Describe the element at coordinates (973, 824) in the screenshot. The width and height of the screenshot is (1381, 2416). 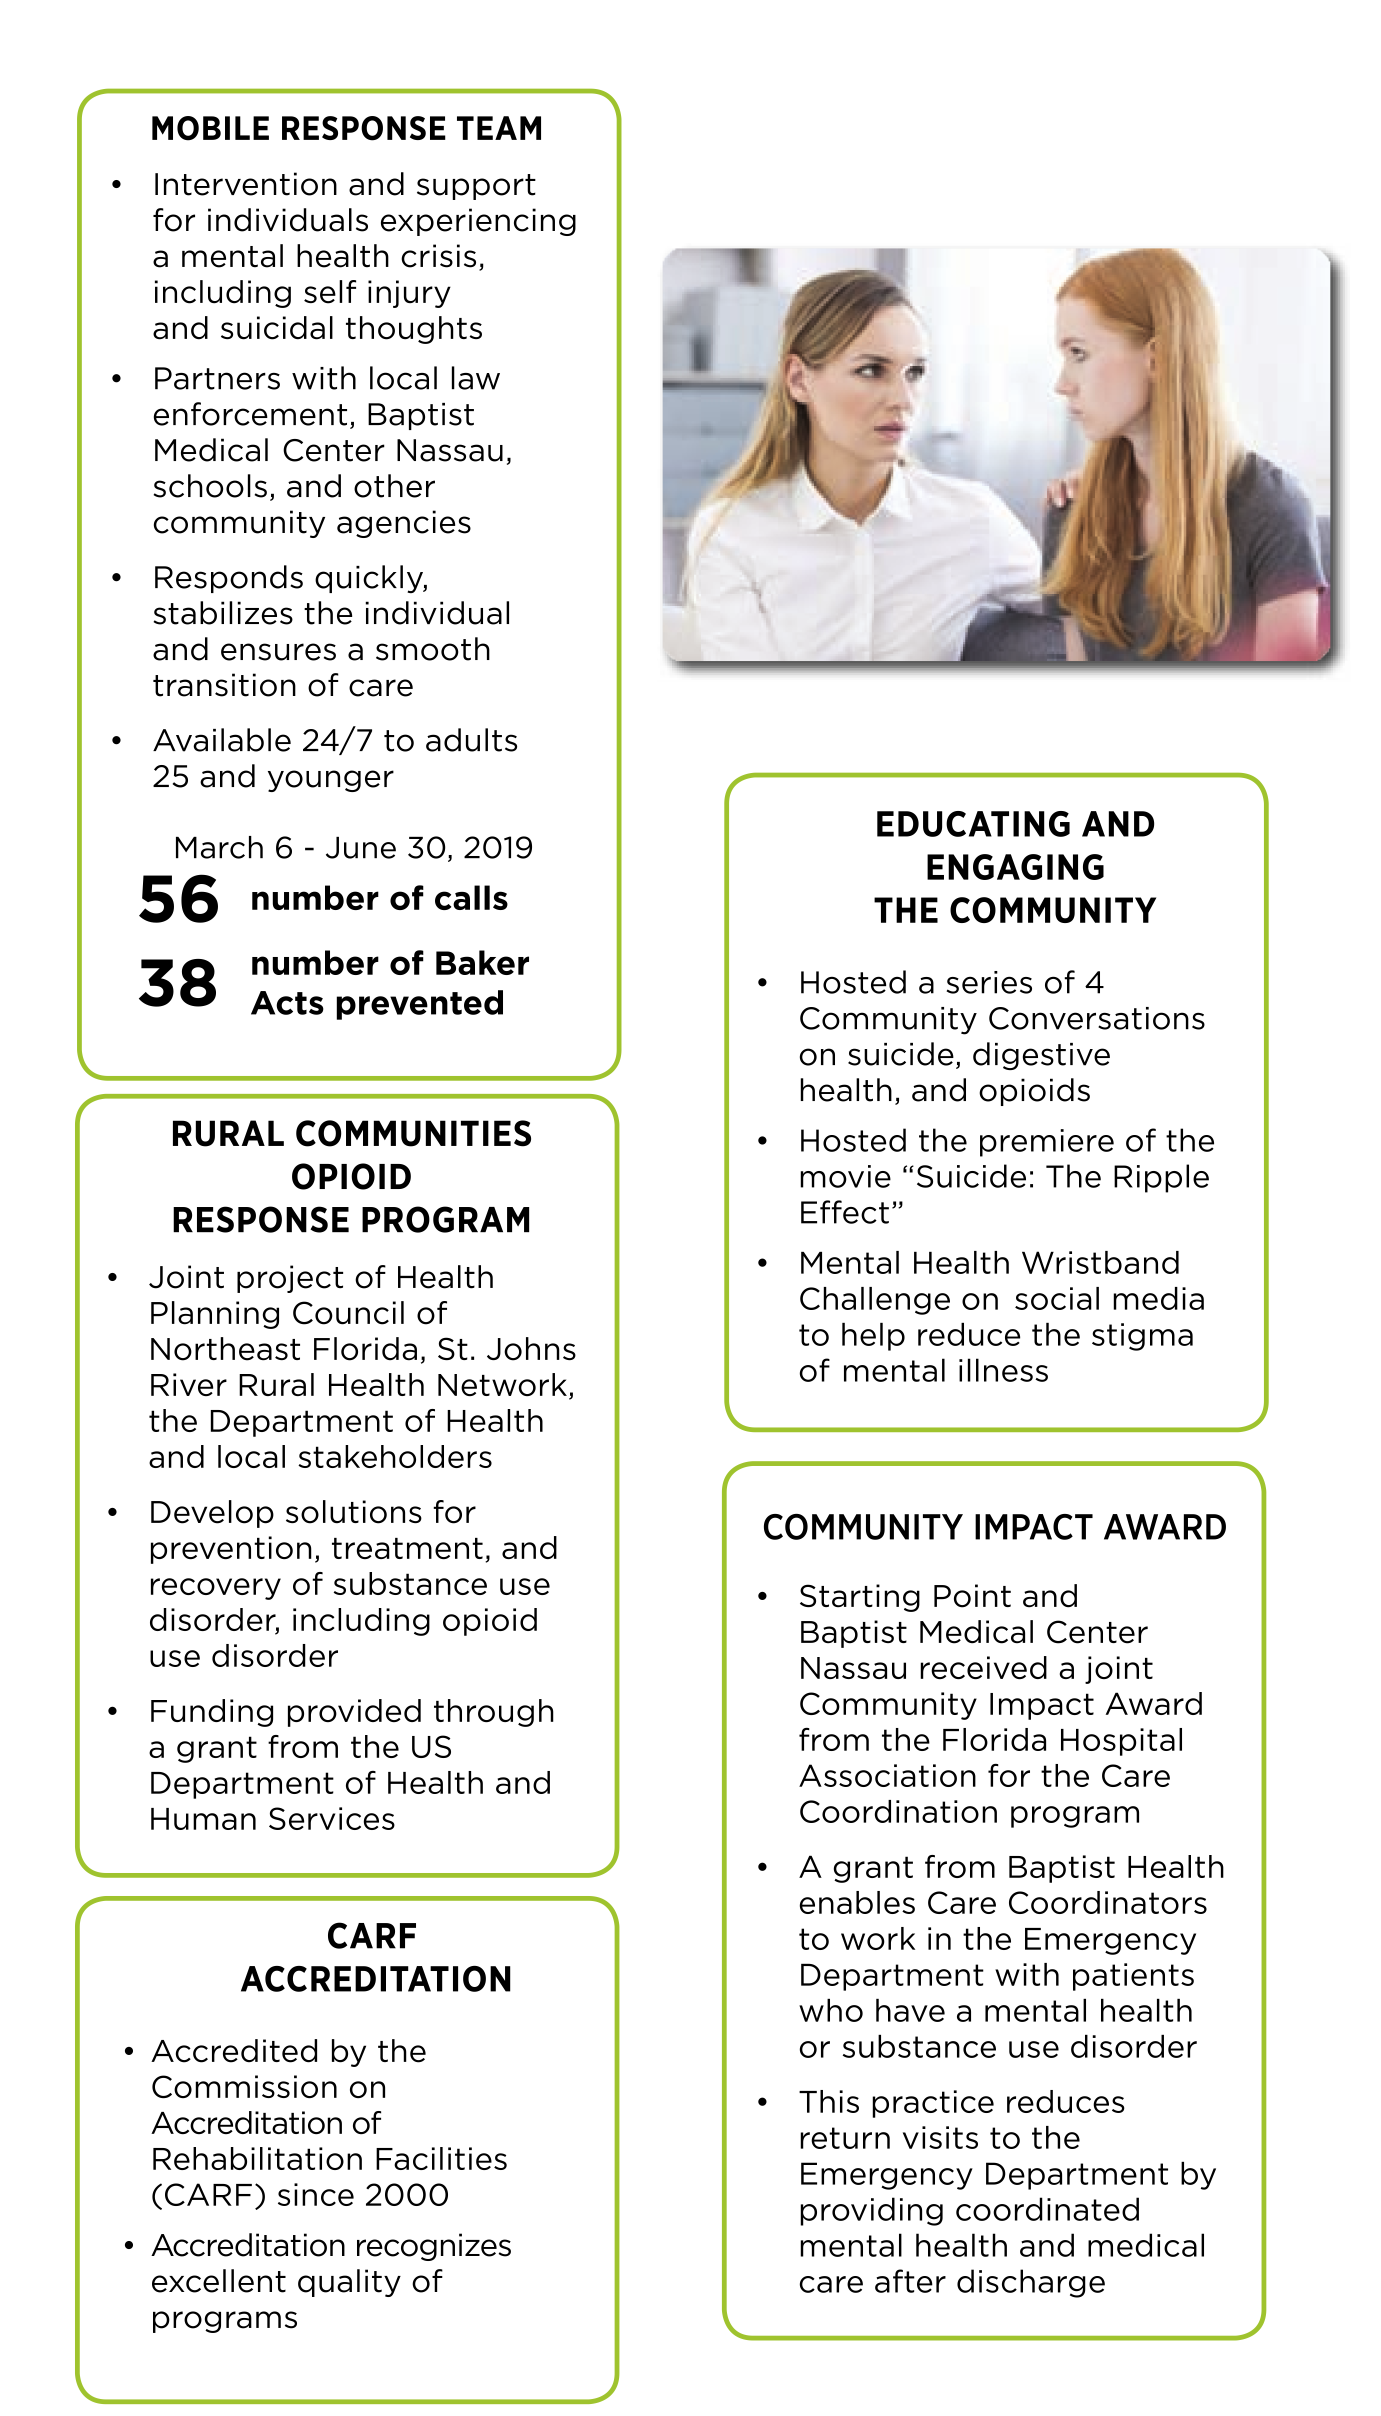
I see `Educating` at that location.
